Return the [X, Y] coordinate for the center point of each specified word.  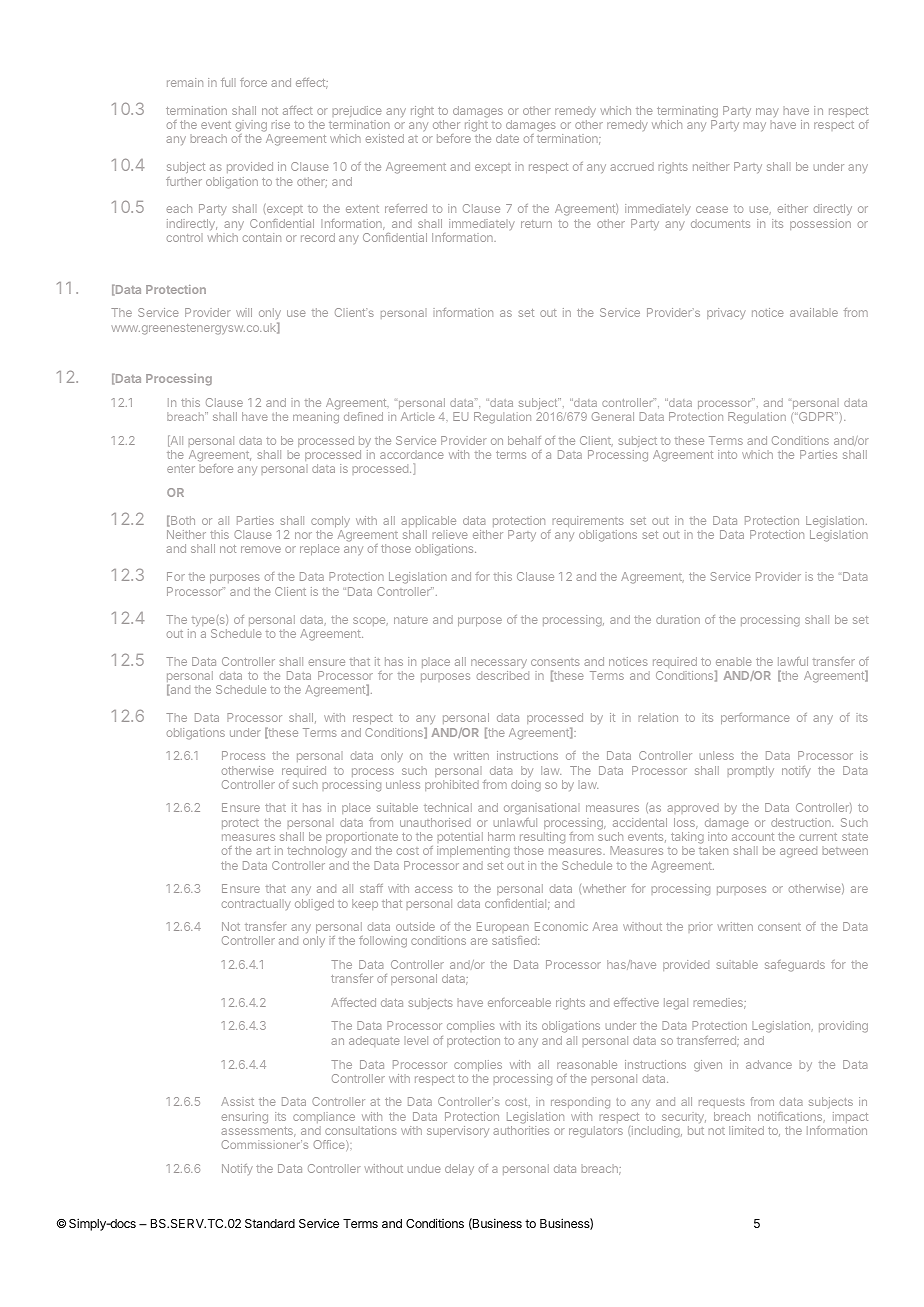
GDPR [816, 416]
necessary [499, 663]
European [503, 929]
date [507, 138]
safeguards [795, 966]
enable [734, 661]
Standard [270, 1223]
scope [370, 621]
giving [251, 127]
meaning [316, 418]
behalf [524, 440]
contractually [256, 904]
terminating [687, 112]
